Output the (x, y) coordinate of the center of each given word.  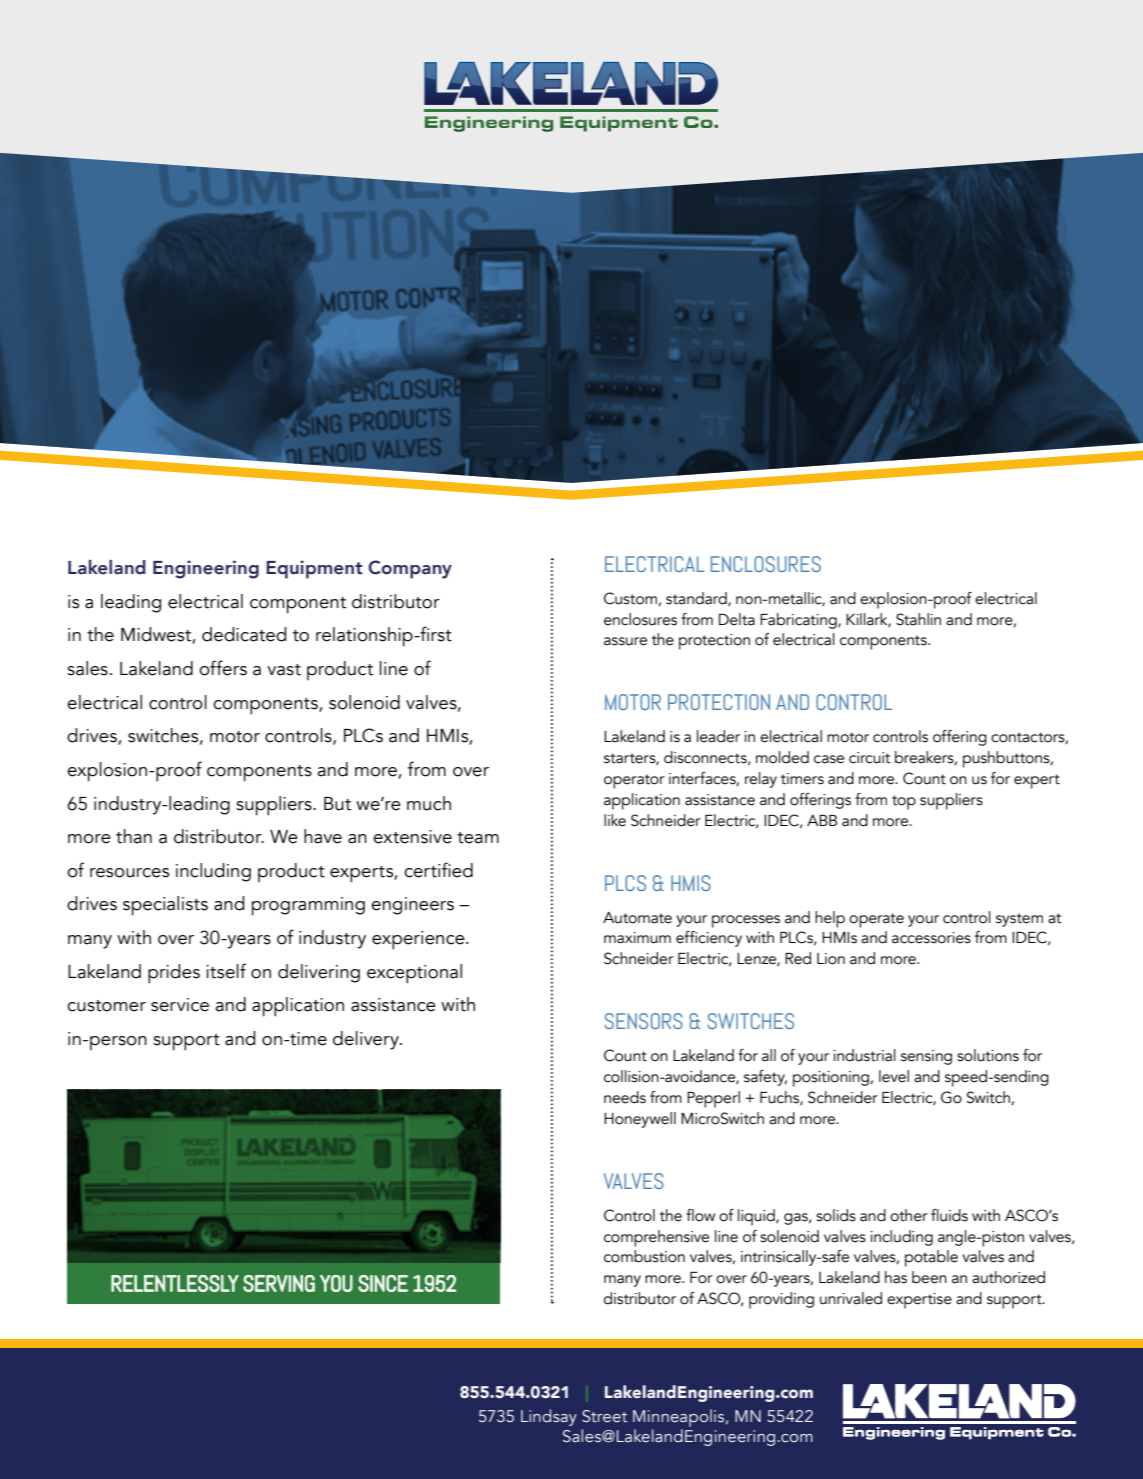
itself (226, 971)
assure (625, 641)
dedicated (244, 634)
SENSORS (644, 1021)
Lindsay (549, 1417)
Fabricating (799, 621)
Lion (831, 959)
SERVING (279, 1283)
